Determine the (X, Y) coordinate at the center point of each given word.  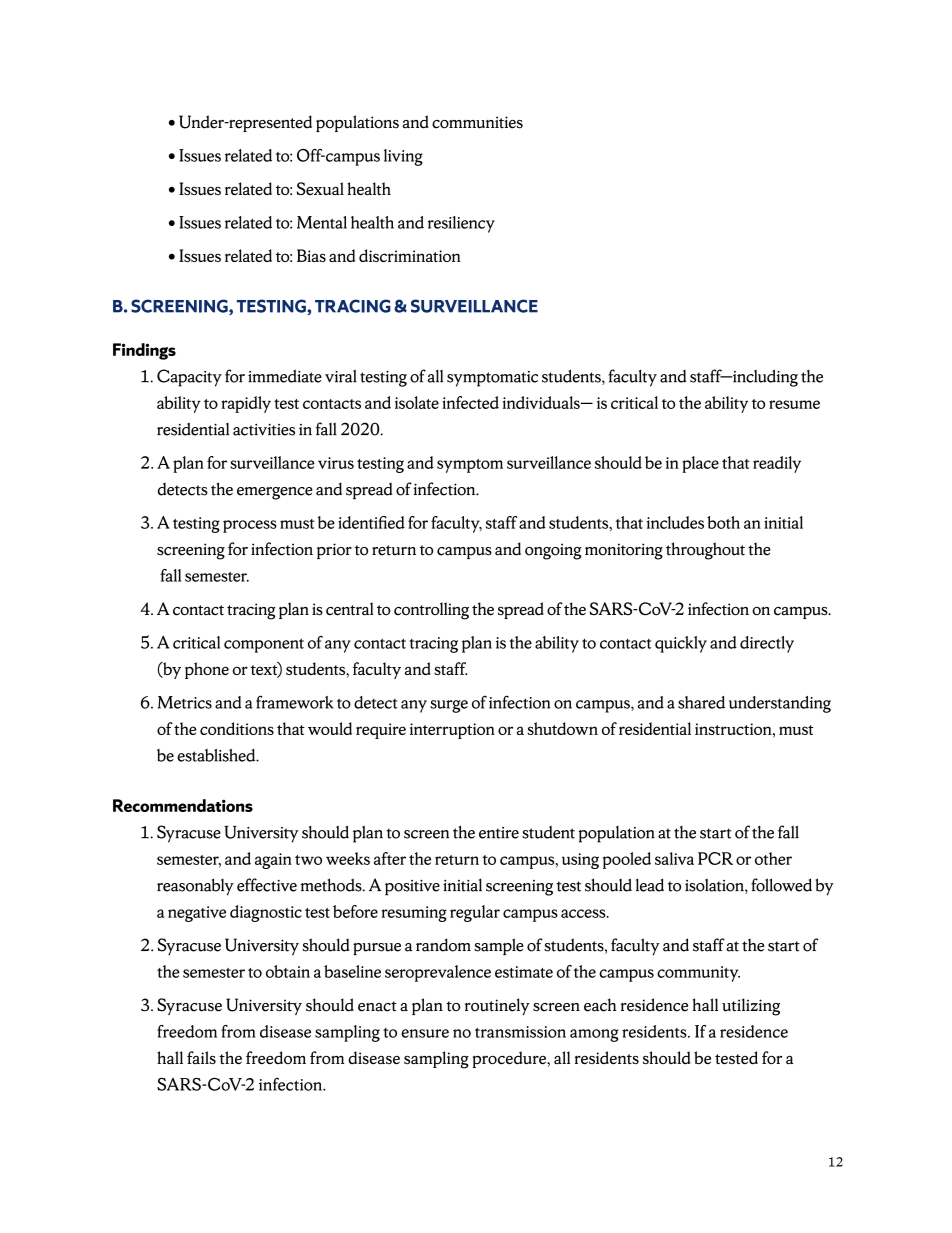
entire (499, 833)
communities (477, 122)
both (723, 522)
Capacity (189, 378)
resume (794, 404)
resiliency (461, 224)
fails (201, 1057)
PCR (715, 858)
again (273, 861)
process (250, 526)
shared (701, 702)
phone (207, 670)
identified (371, 522)
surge (449, 706)
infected (470, 402)
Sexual (320, 188)
